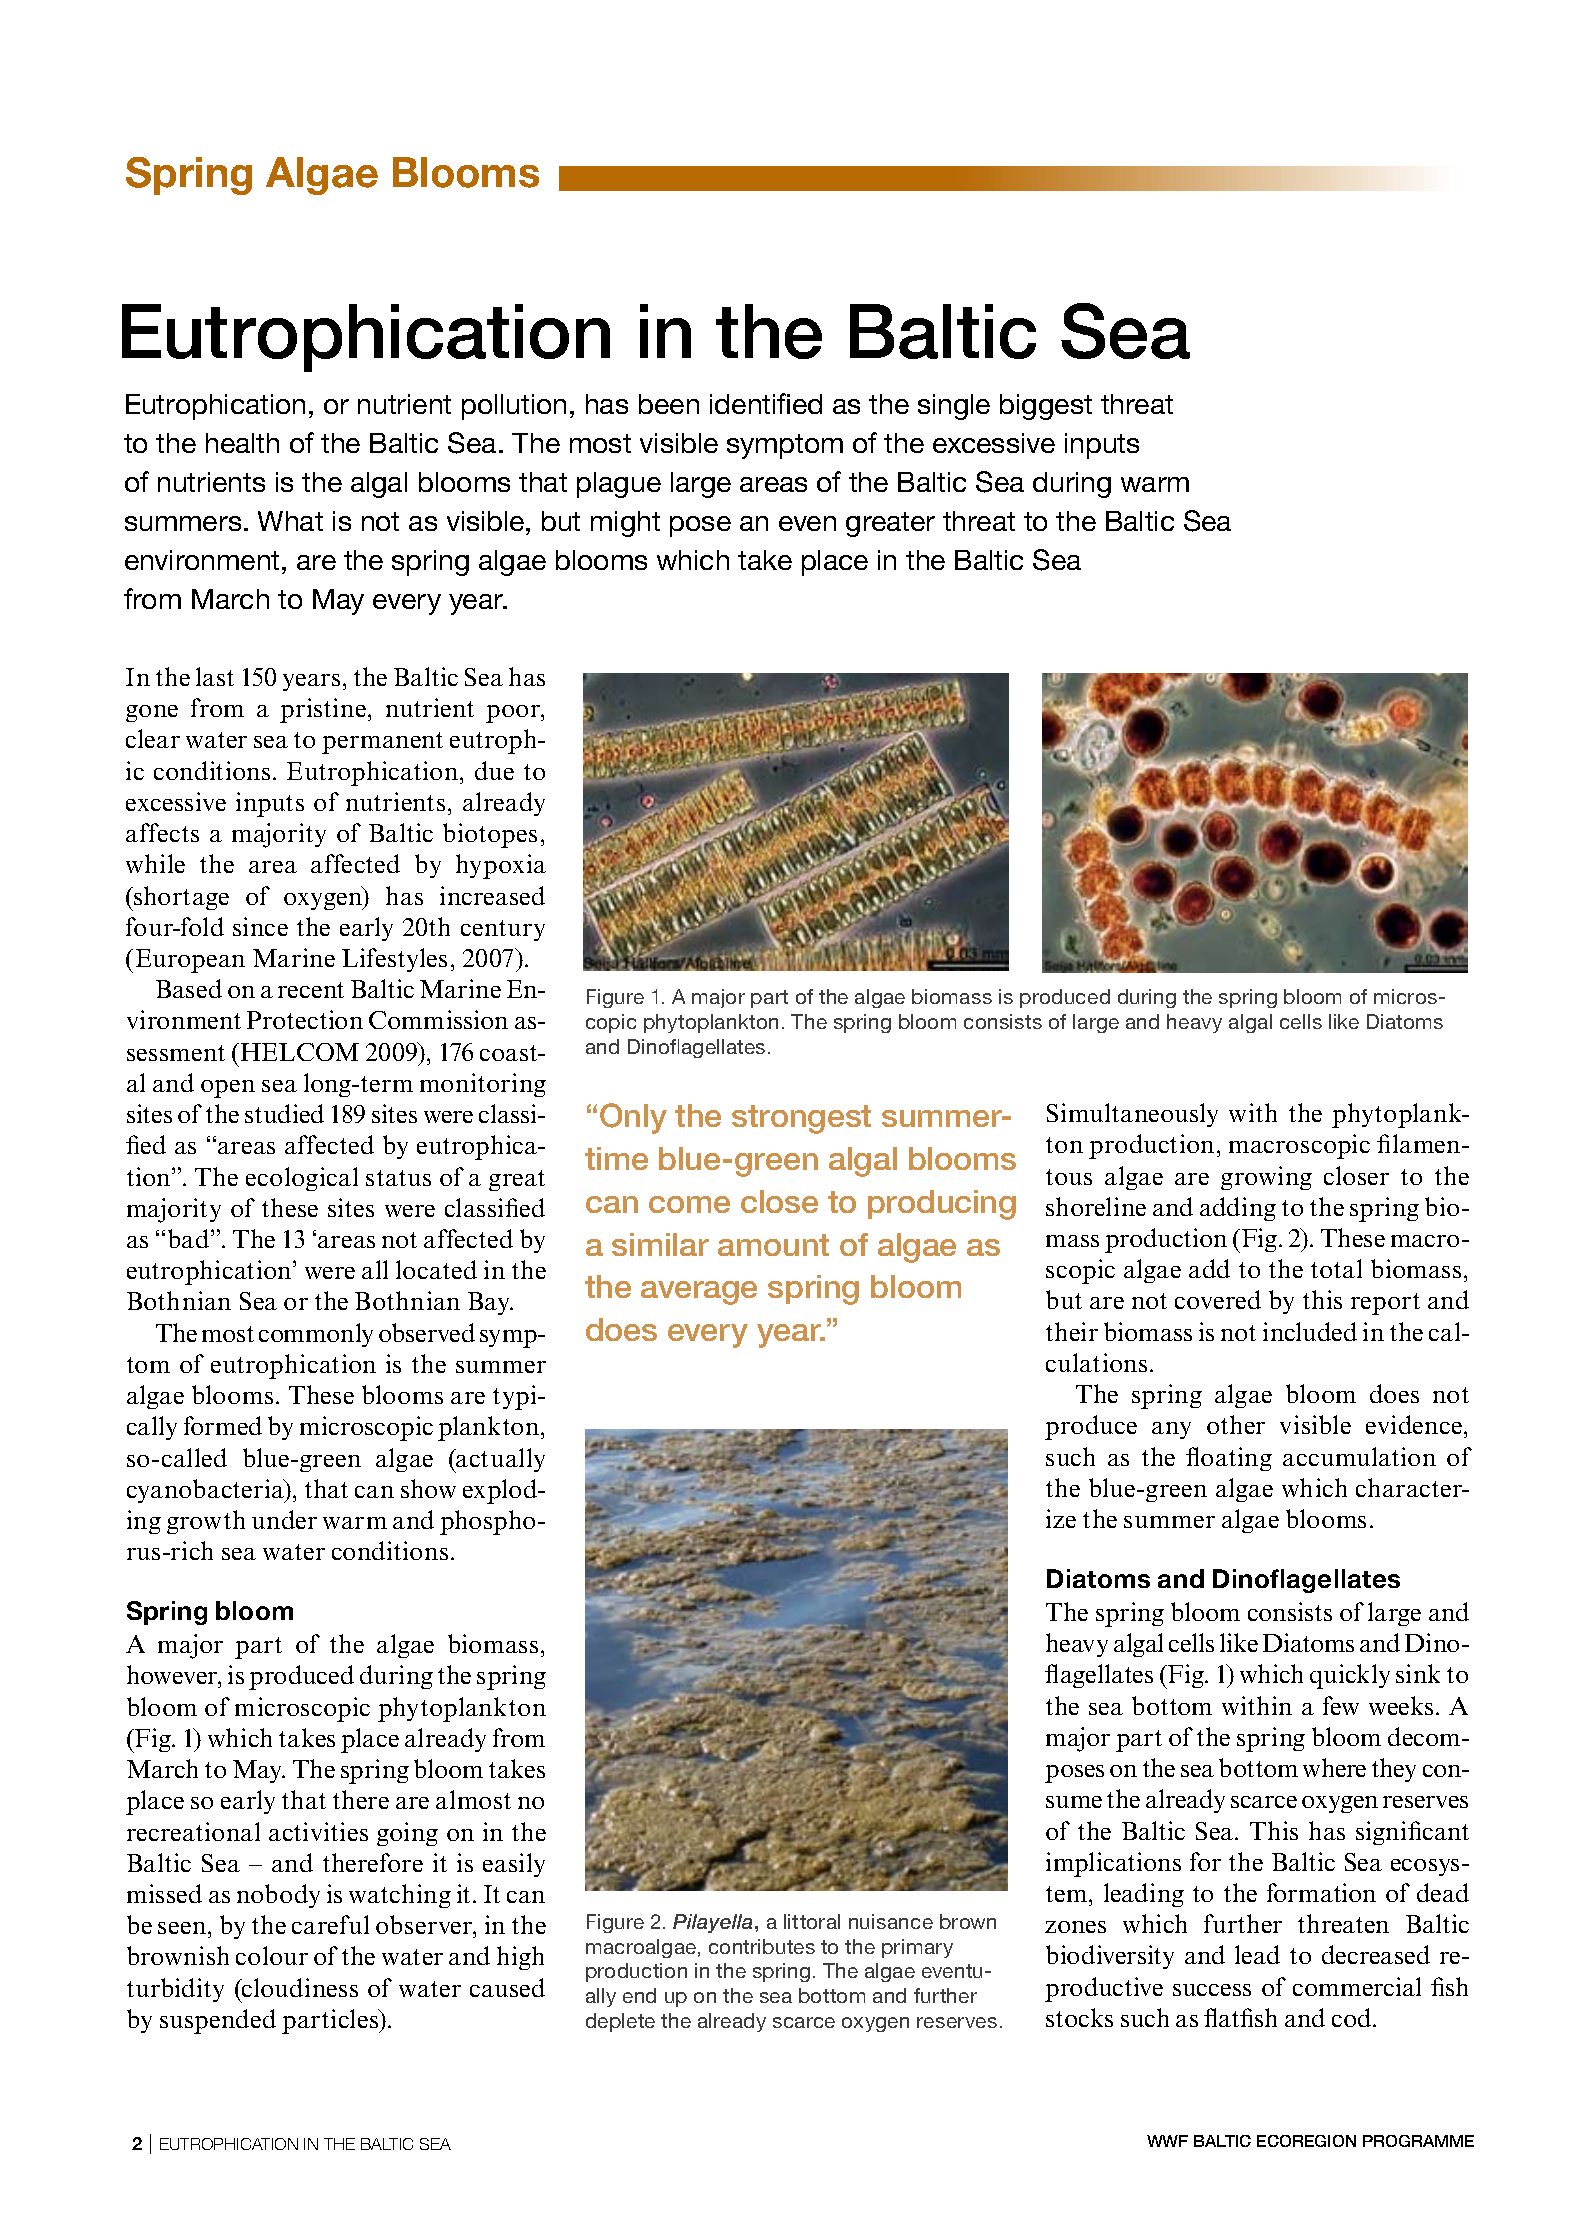 Image resolution: width=1593 pixels, height=2235 pixels. I want to click on health, so click(242, 443).
